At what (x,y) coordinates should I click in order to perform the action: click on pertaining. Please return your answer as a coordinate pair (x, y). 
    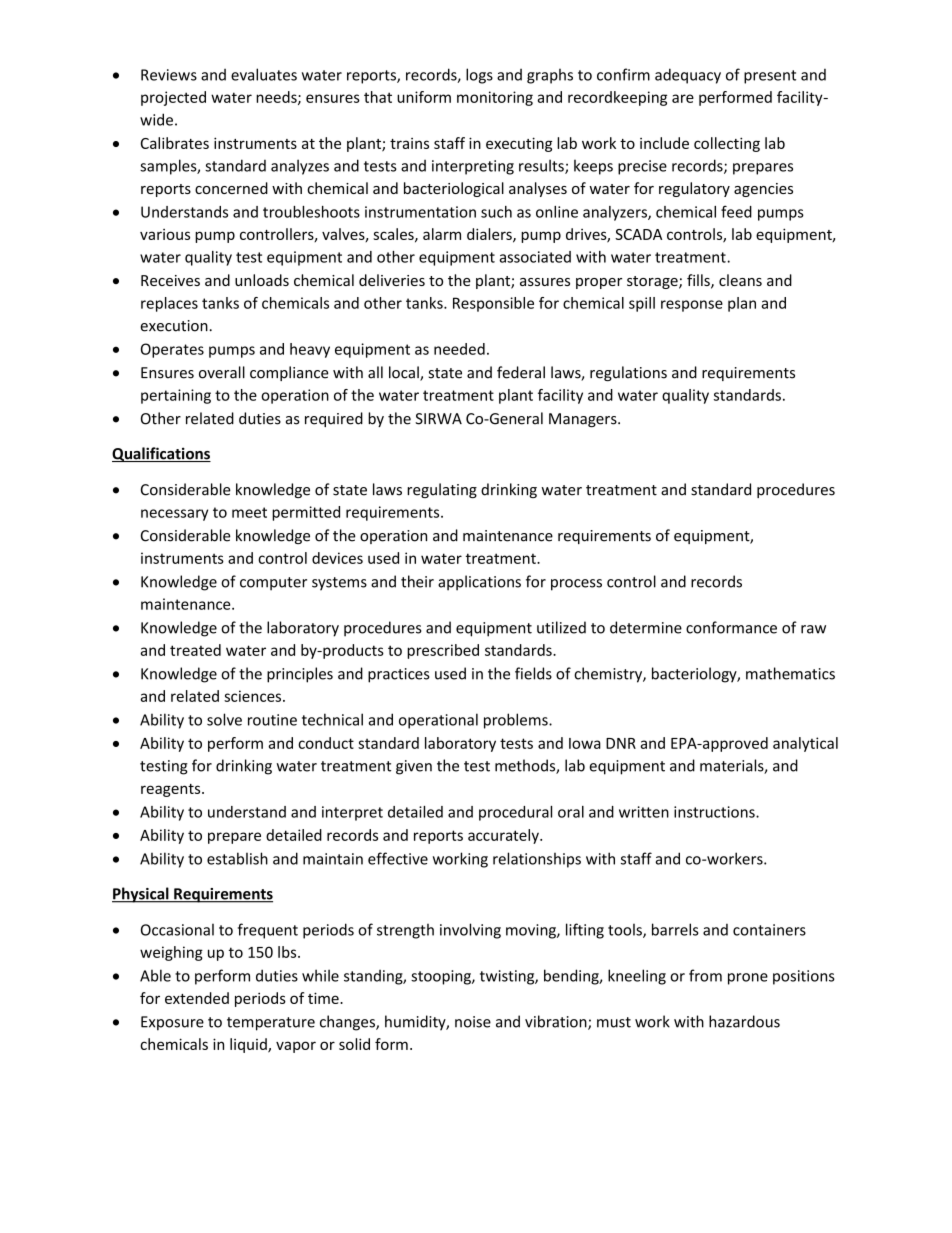
    Looking at the image, I should click on (176, 396).
